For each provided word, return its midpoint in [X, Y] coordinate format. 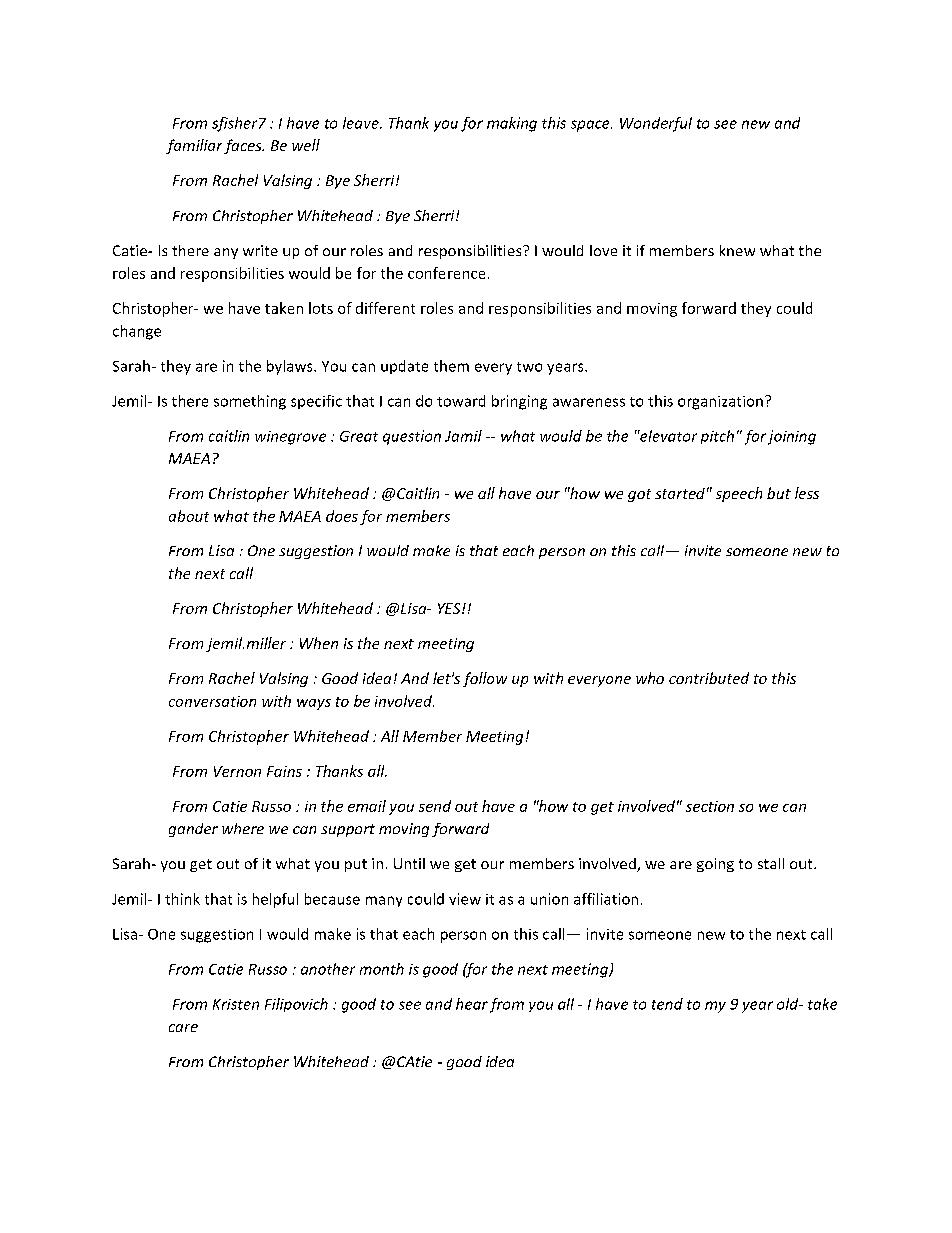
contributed [709, 678]
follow [485, 679]
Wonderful [656, 124]
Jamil [463, 436]
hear [472, 1004]
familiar [194, 146]
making [512, 124]
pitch [717, 437]
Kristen [236, 1004]
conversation [212, 701]
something [250, 402]
